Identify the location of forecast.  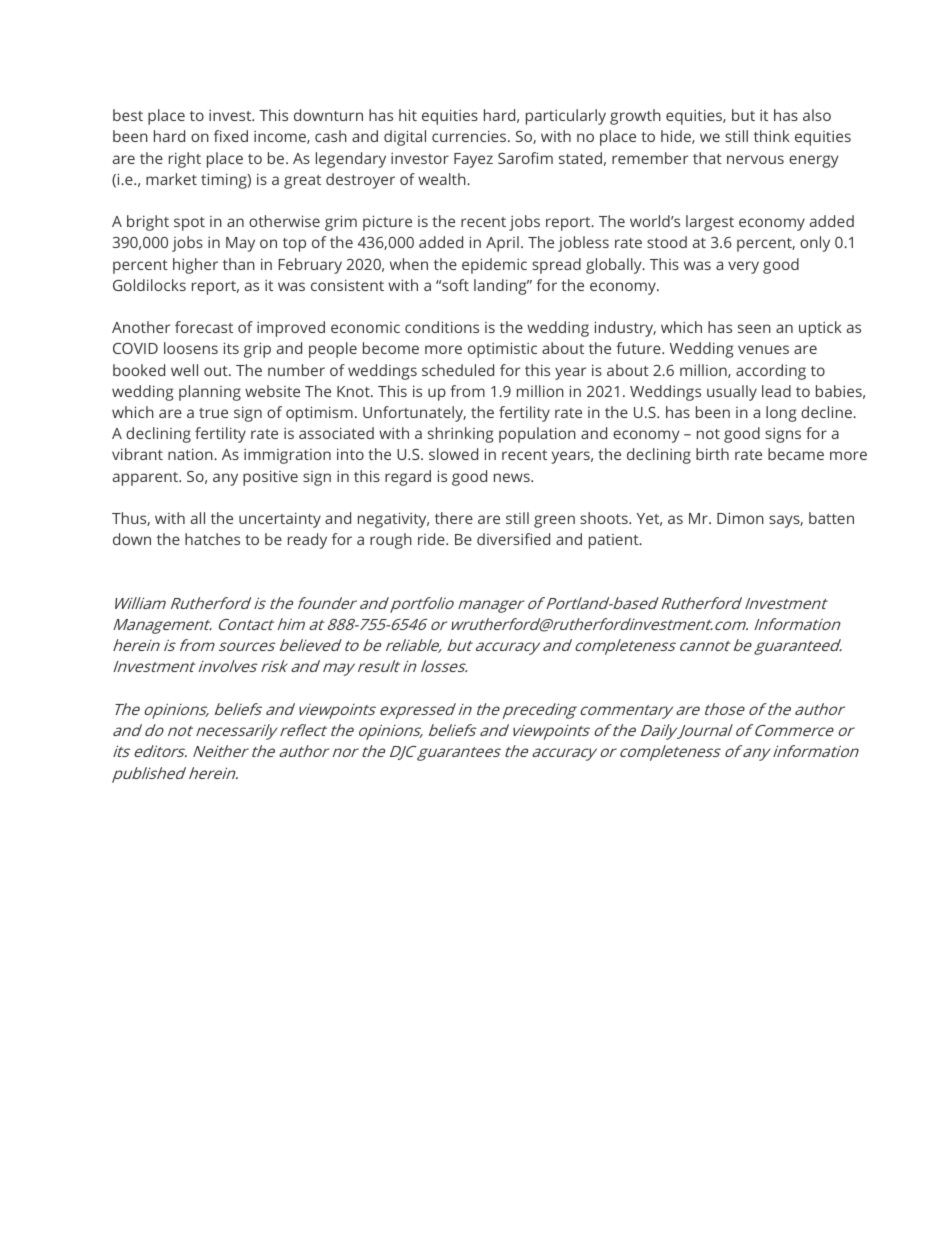
(204, 327).
